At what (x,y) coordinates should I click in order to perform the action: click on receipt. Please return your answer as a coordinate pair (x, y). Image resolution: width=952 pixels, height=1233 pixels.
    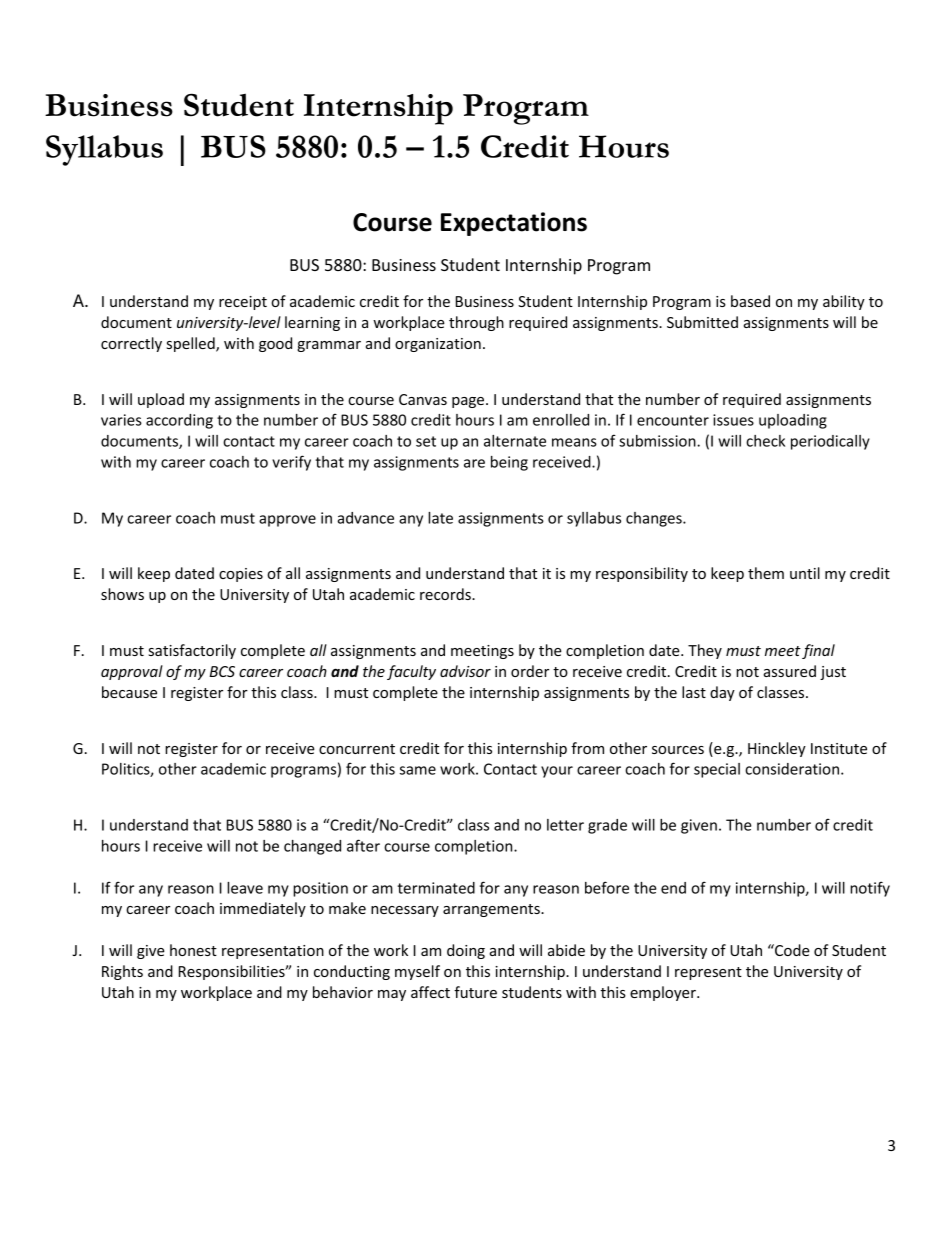
    Looking at the image, I should click on (243, 303).
